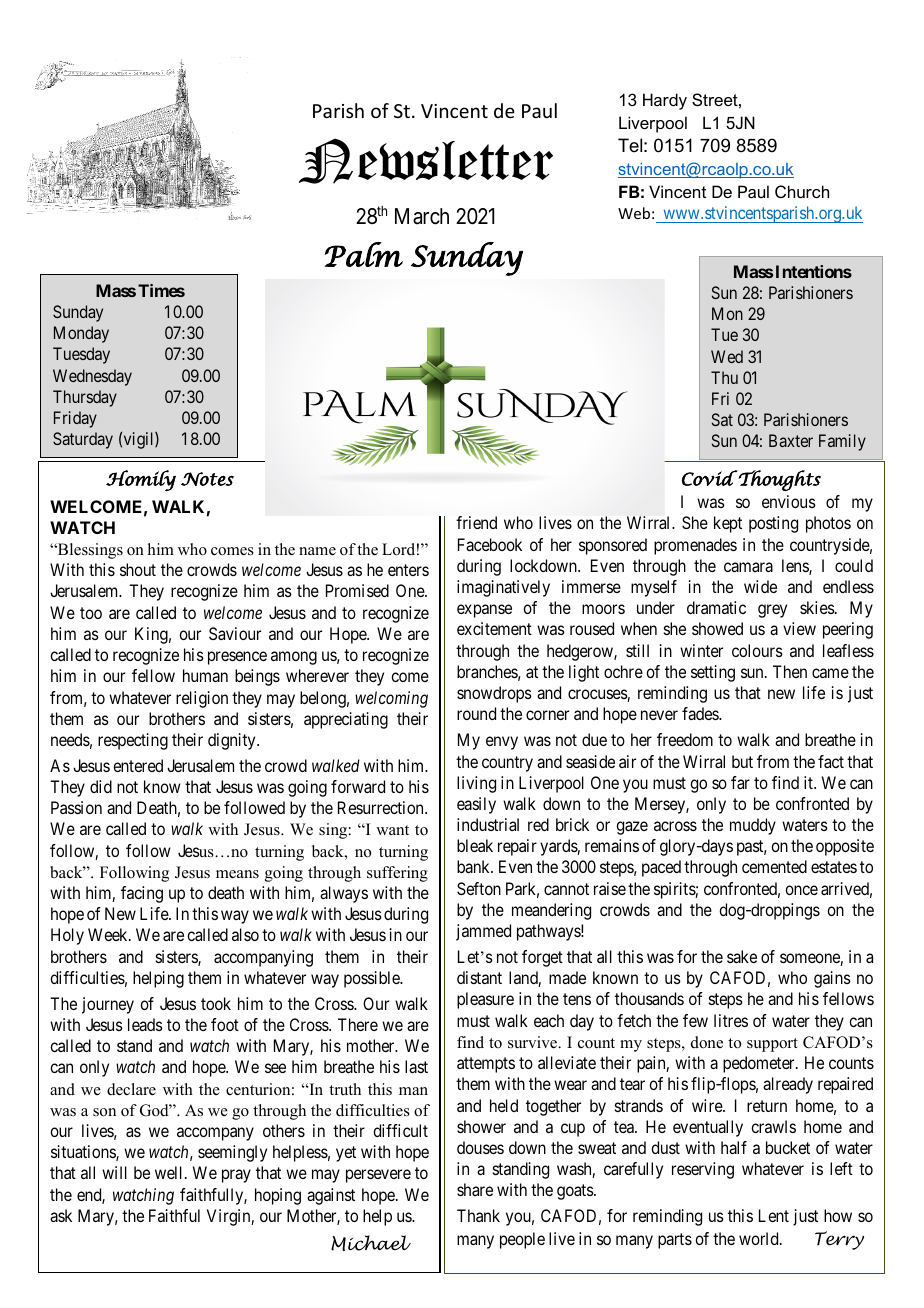 Image resolution: width=924 pixels, height=1308 pixels. What do you see at coordinates (478, 1215) in the page?
I see `Thank` at bounding box center [478, 1215].
